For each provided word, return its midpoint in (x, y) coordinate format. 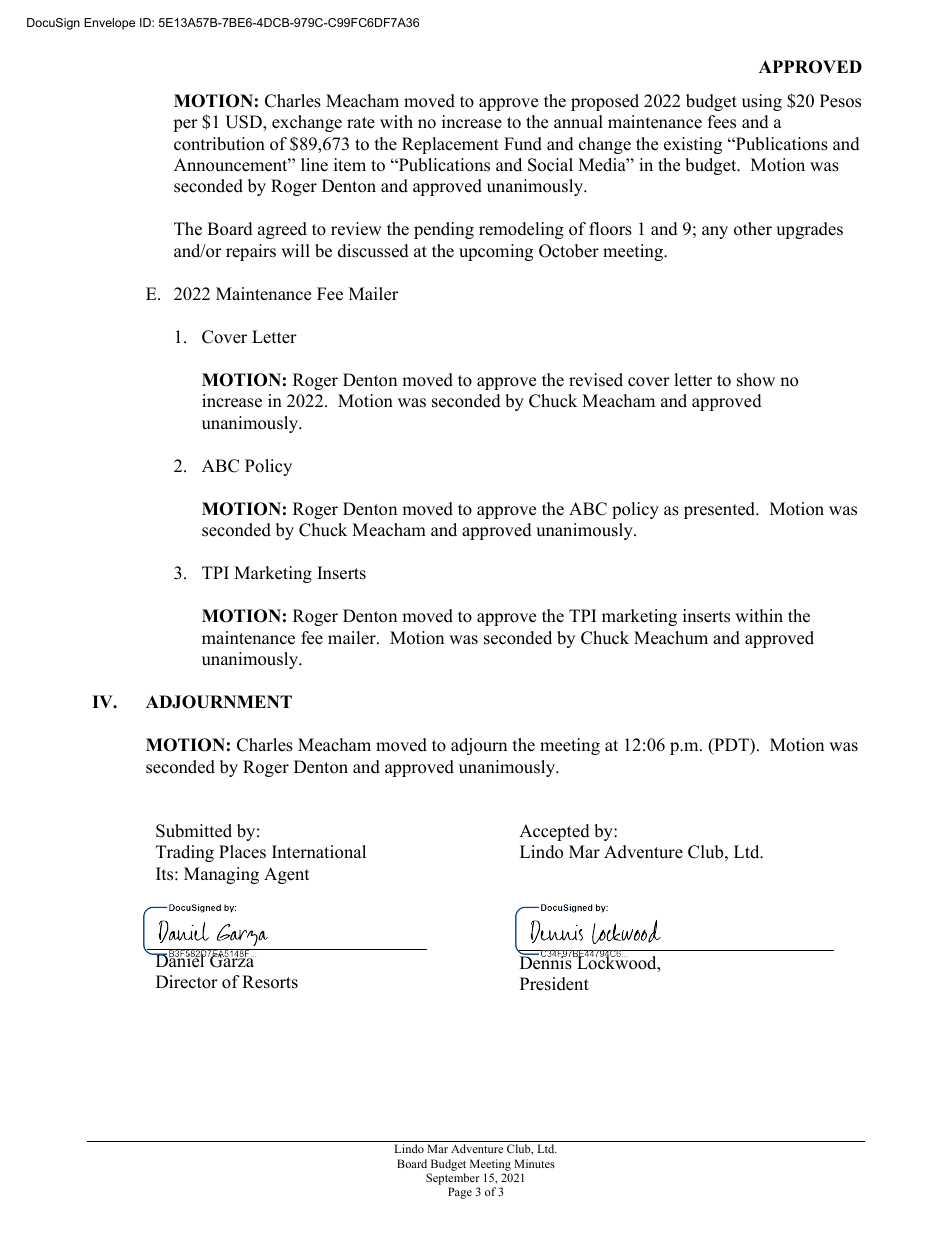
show (756, 380)
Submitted (194, 831)
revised (596, 380)
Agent (287, 875)
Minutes (534, 1163)
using (762, 102)
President (554, 984)
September (453, 1179)
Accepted (554, 832)
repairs (251, 252)
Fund (523, 144)
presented (721, 510)
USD (244, 123)
